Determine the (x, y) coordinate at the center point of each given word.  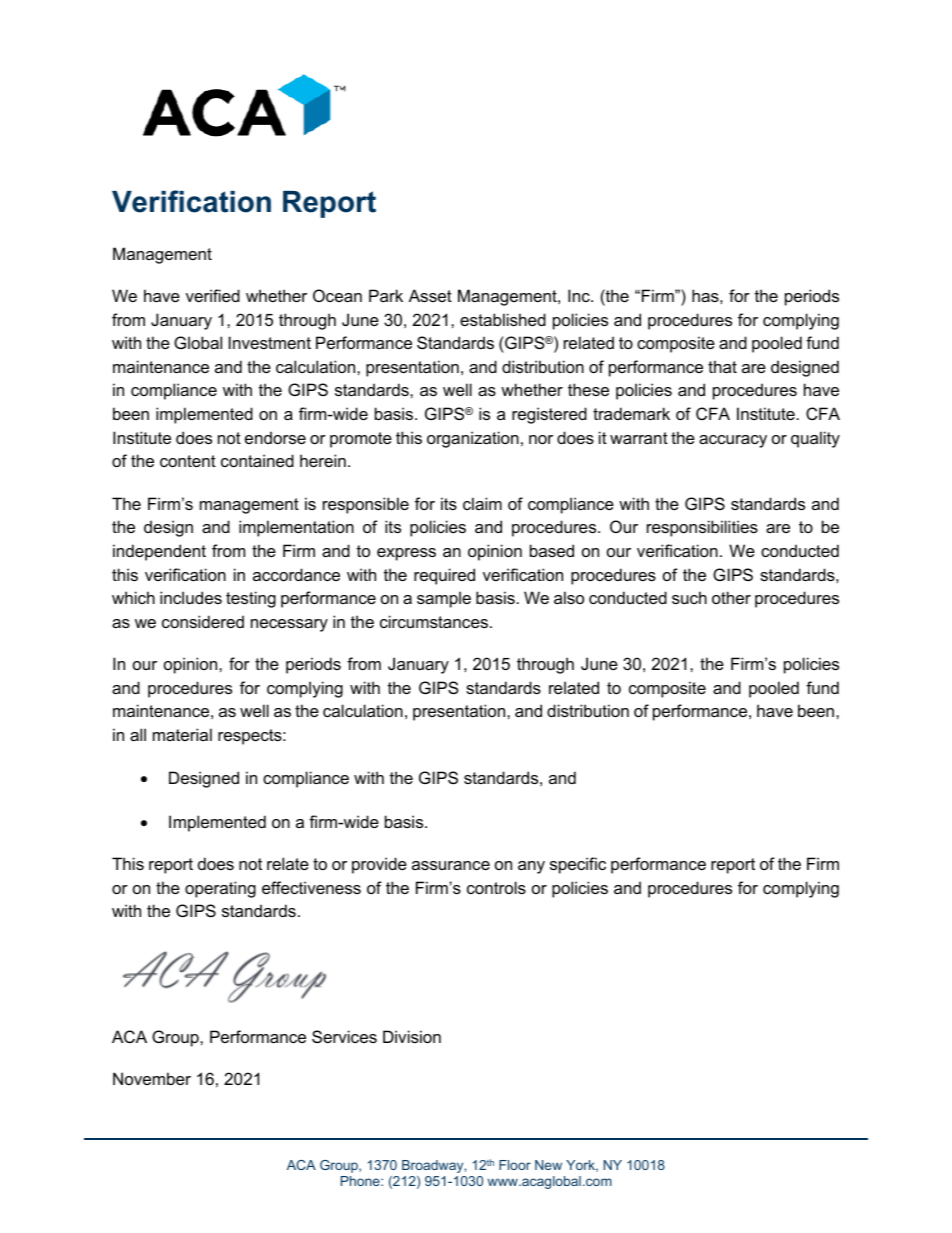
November (152, 1078)
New (548, 1165)
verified (213, 295)
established (503, 319)
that (722, 366)
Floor (515, 1165)
